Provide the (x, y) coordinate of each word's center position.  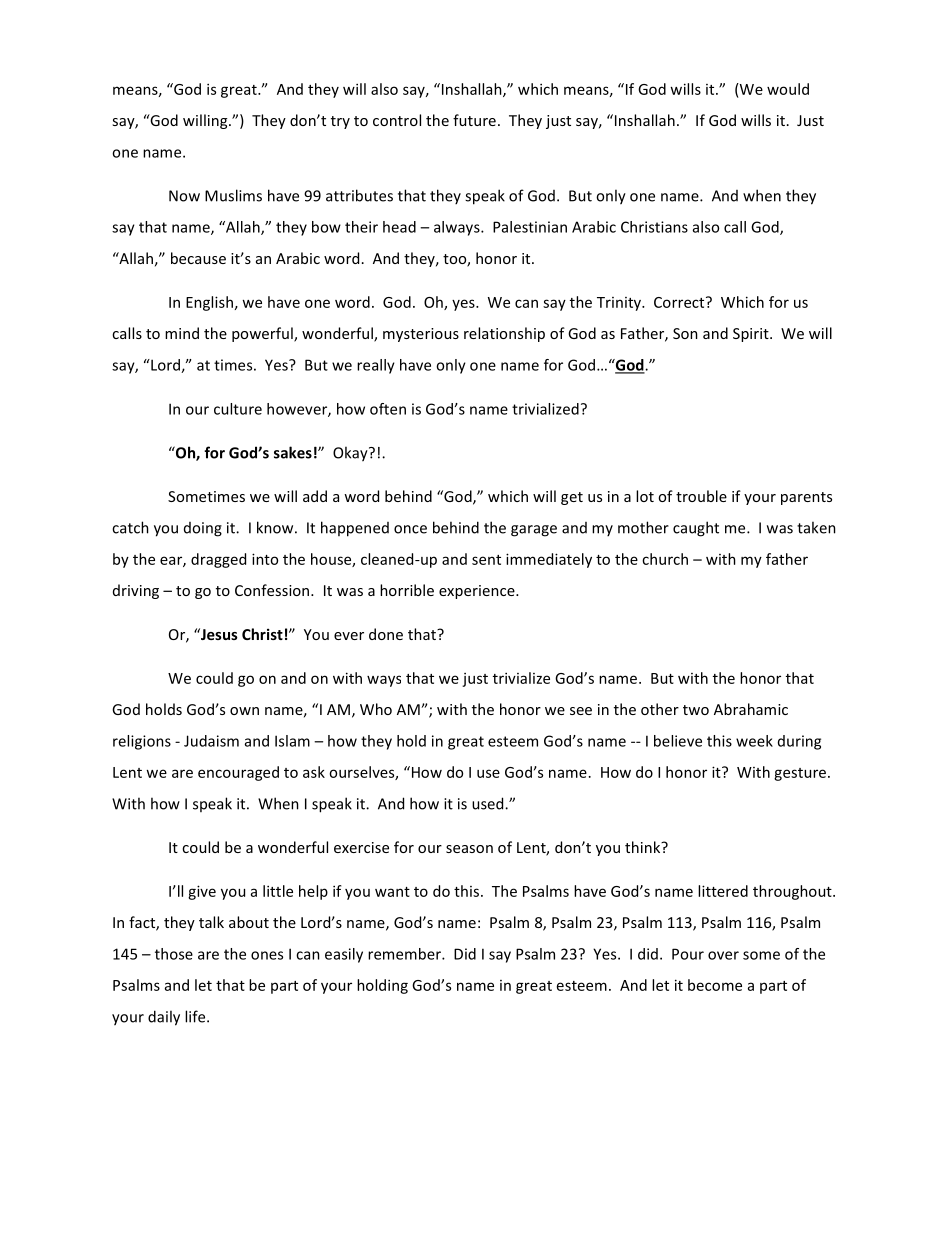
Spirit (752, 335)
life (196, 1016)
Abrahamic (751, 709)
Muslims (233, 195)
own (244, 711)
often (388, 409)
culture (238, 409)
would (788, 89)
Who (376, 709)
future (474, 120)
